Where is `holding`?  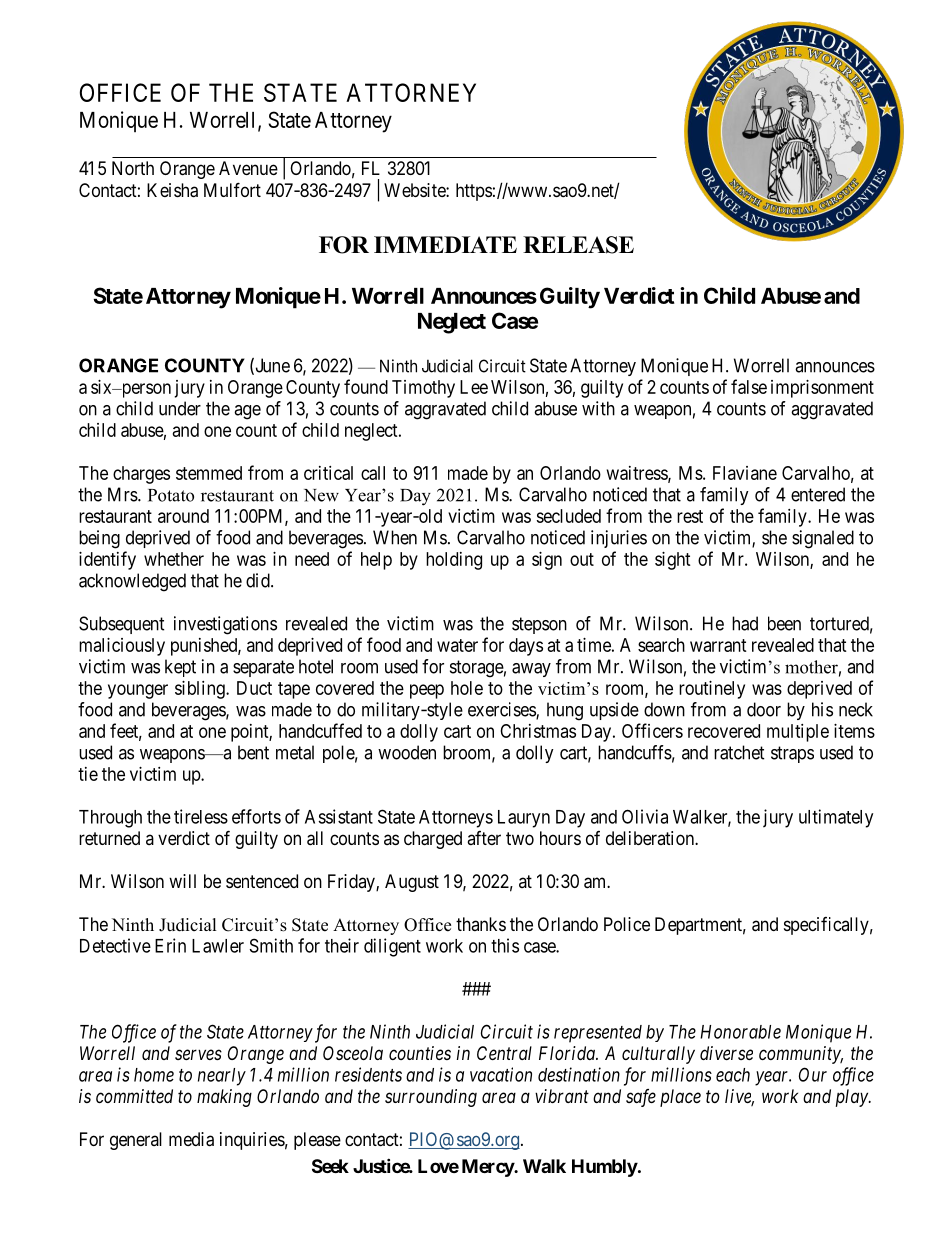 holding is located at coordinates (454, 561).
